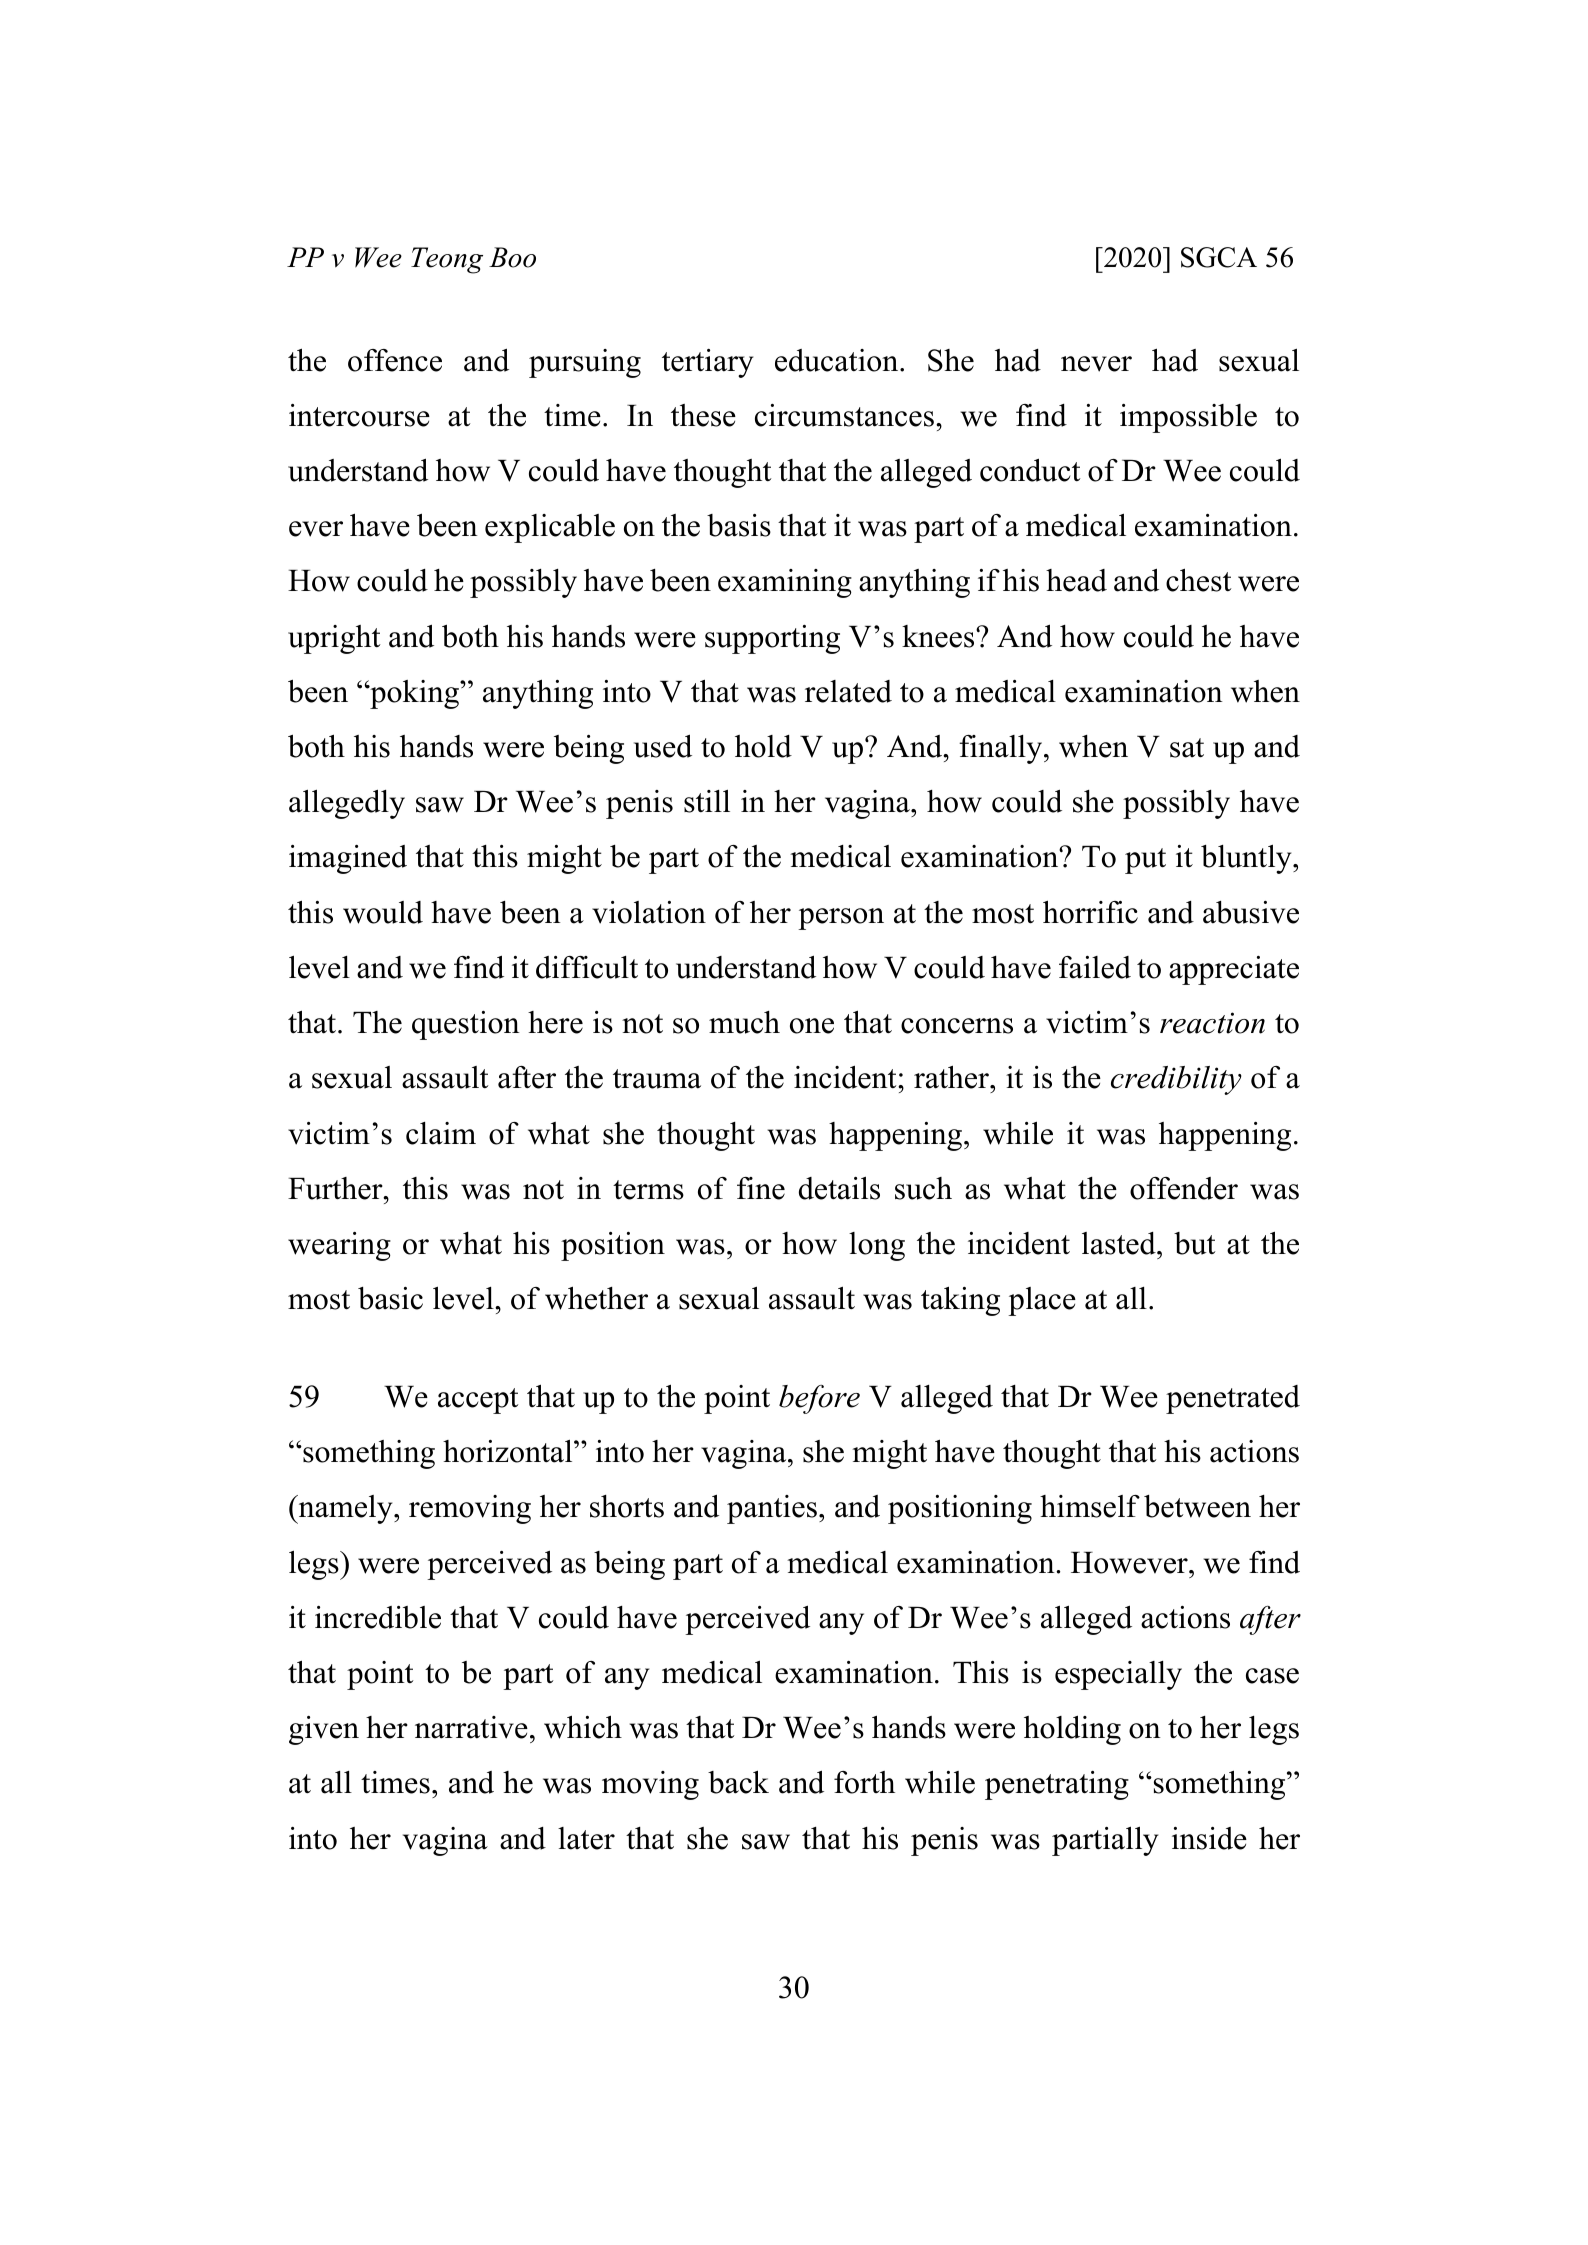  I want to click on long, so click(877, 1246).
